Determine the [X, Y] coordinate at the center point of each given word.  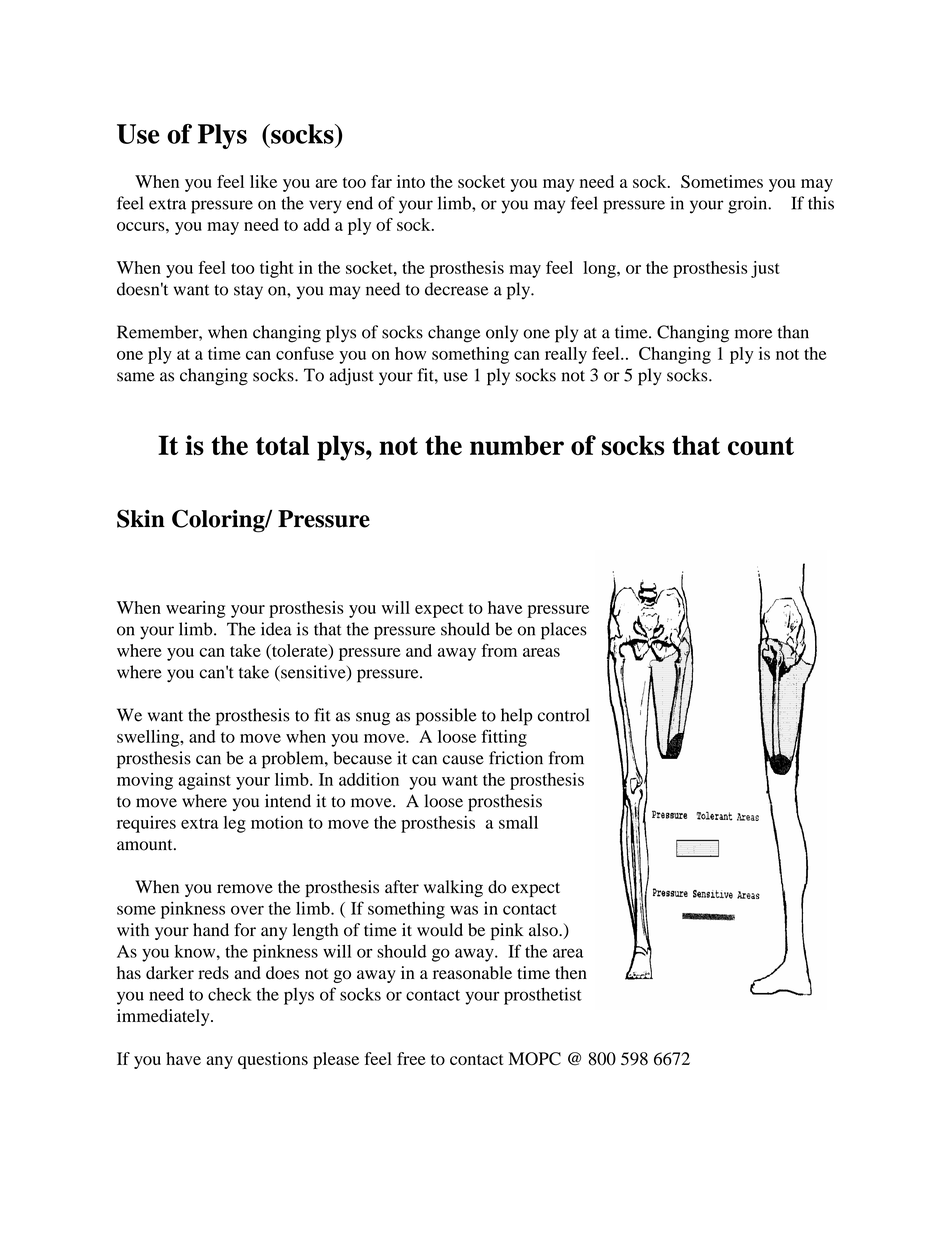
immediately [164, 1017]
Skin [141, 518]
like [263, 181]
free [411, 1058]
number [517, 445]
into [411, 181]
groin [749, 205]
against [204, 781]
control [563, 715]
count [761, 446]
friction [516, 758]
